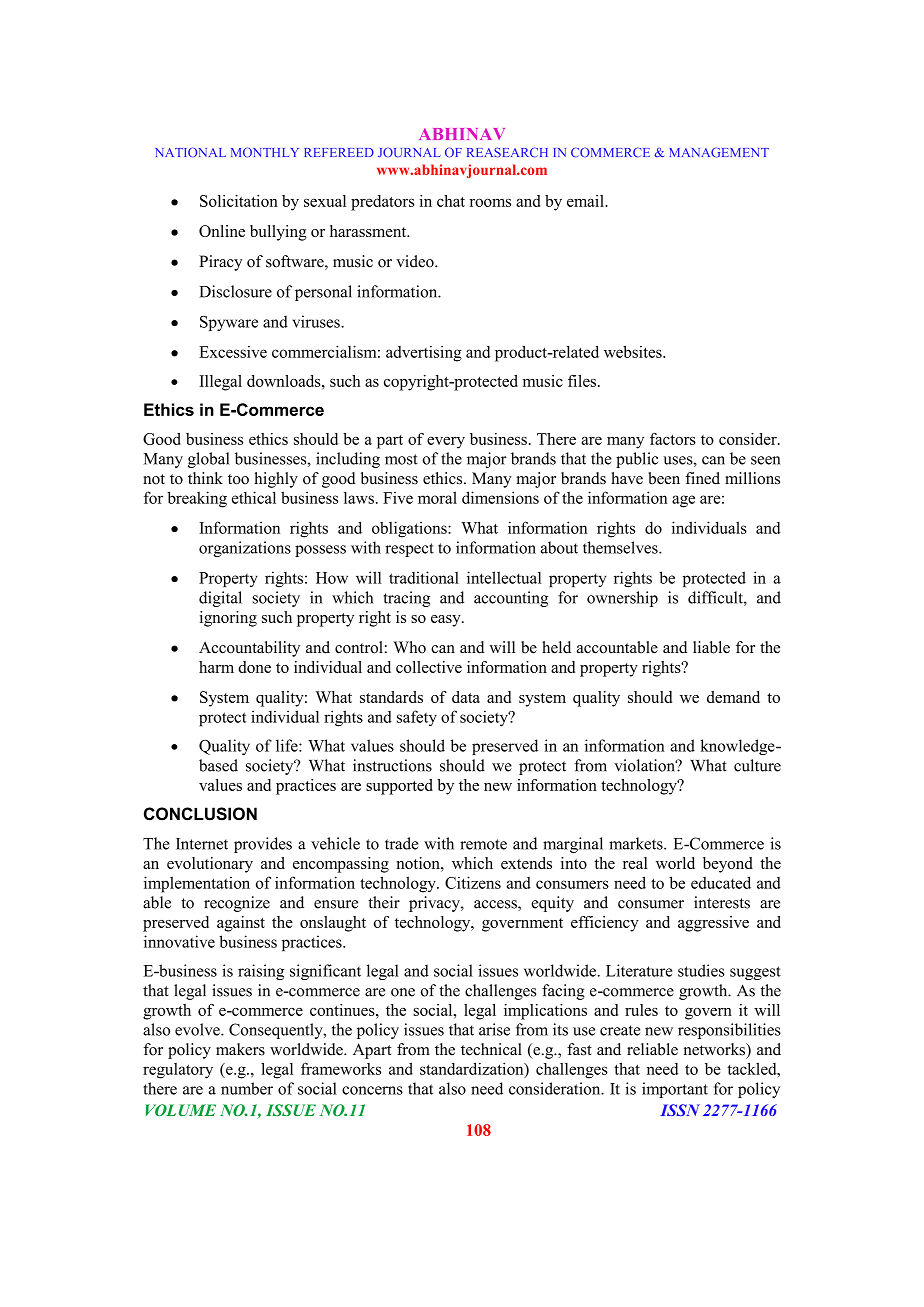 The image size is (924, 1307). Describe the element at coordinates (249, 649) in the screenshot. I see `Accountability` at that location.
